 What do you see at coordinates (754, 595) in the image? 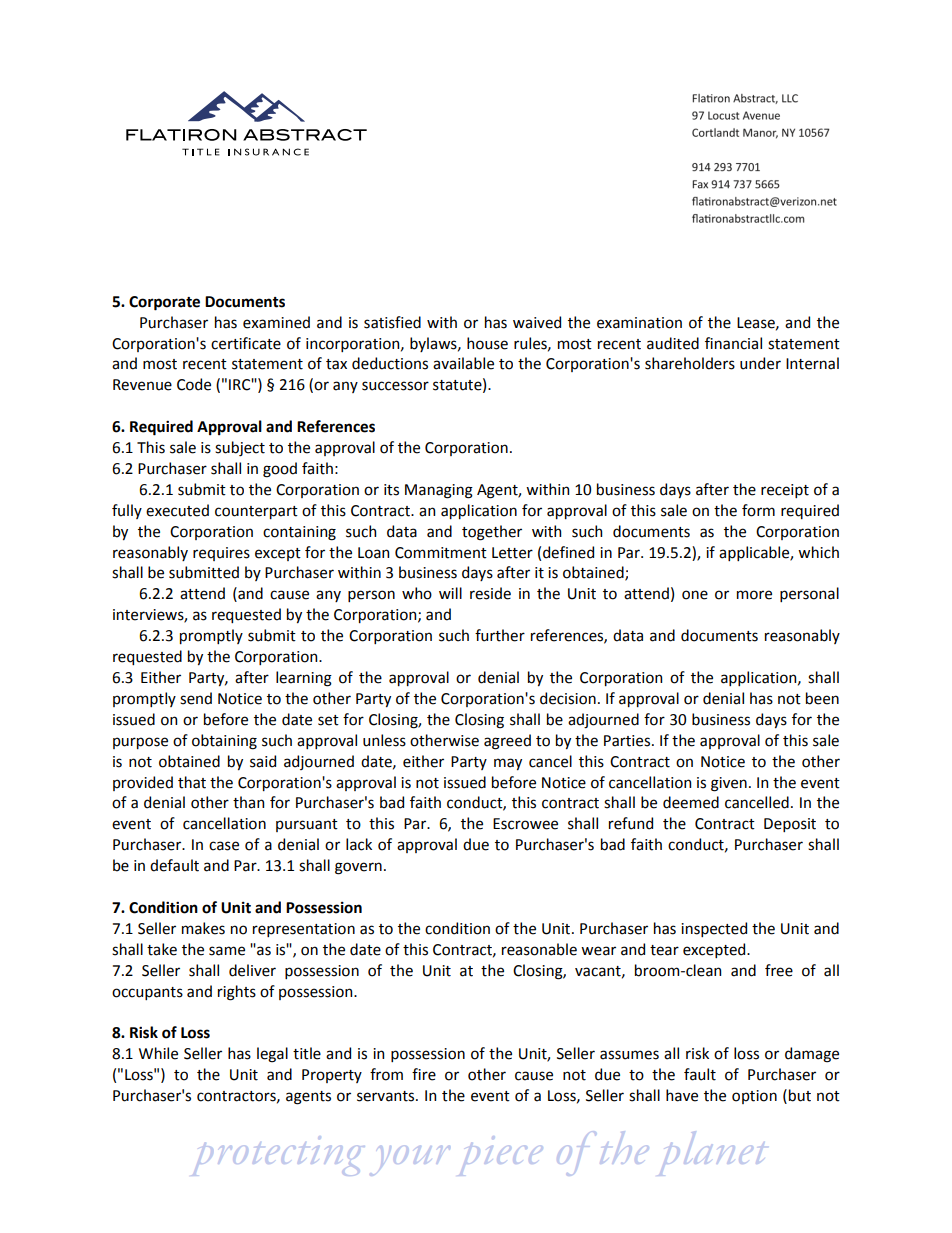
I see `more` at bounding box center [754, 595].
